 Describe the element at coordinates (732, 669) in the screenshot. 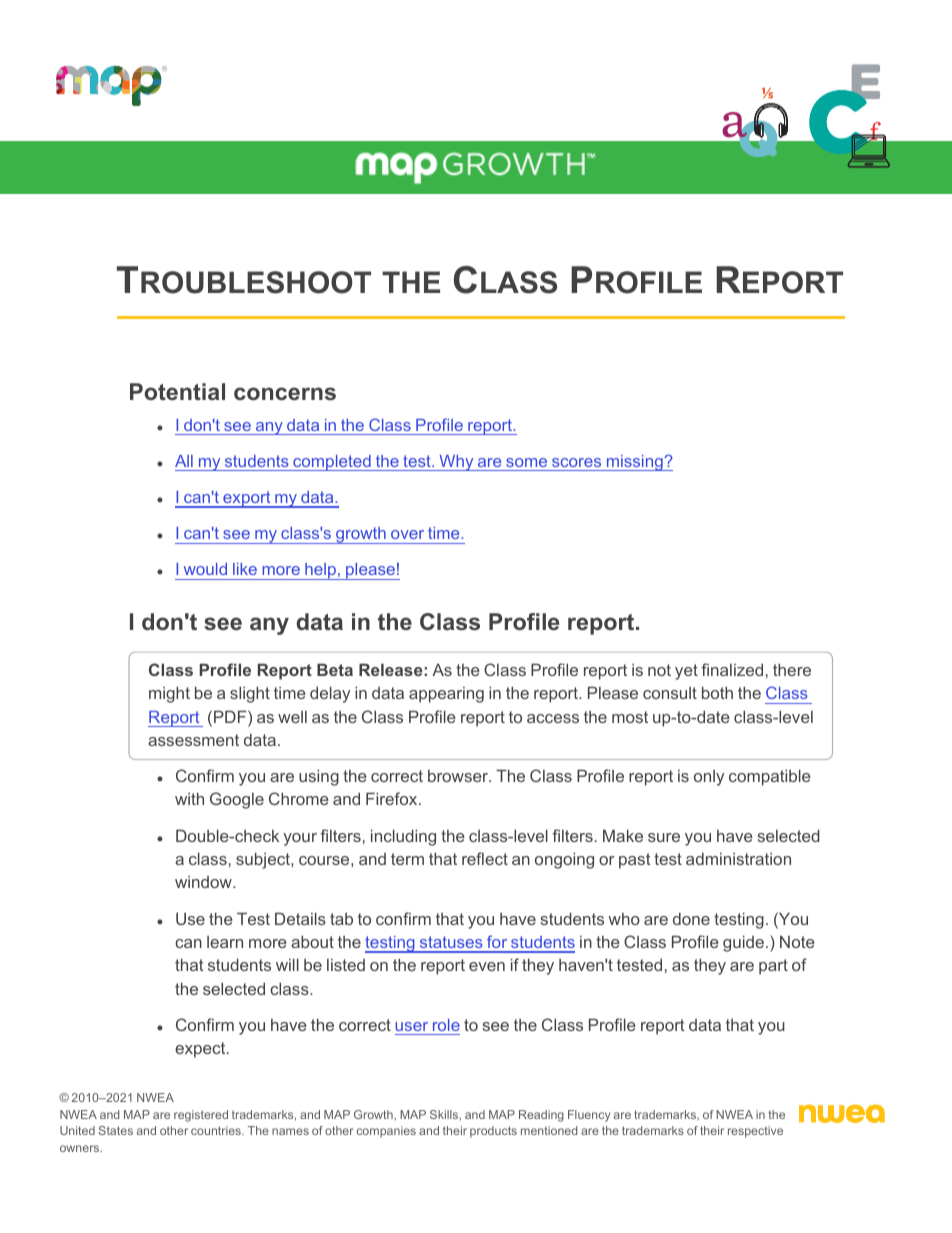

I see `finalized` at that location.
